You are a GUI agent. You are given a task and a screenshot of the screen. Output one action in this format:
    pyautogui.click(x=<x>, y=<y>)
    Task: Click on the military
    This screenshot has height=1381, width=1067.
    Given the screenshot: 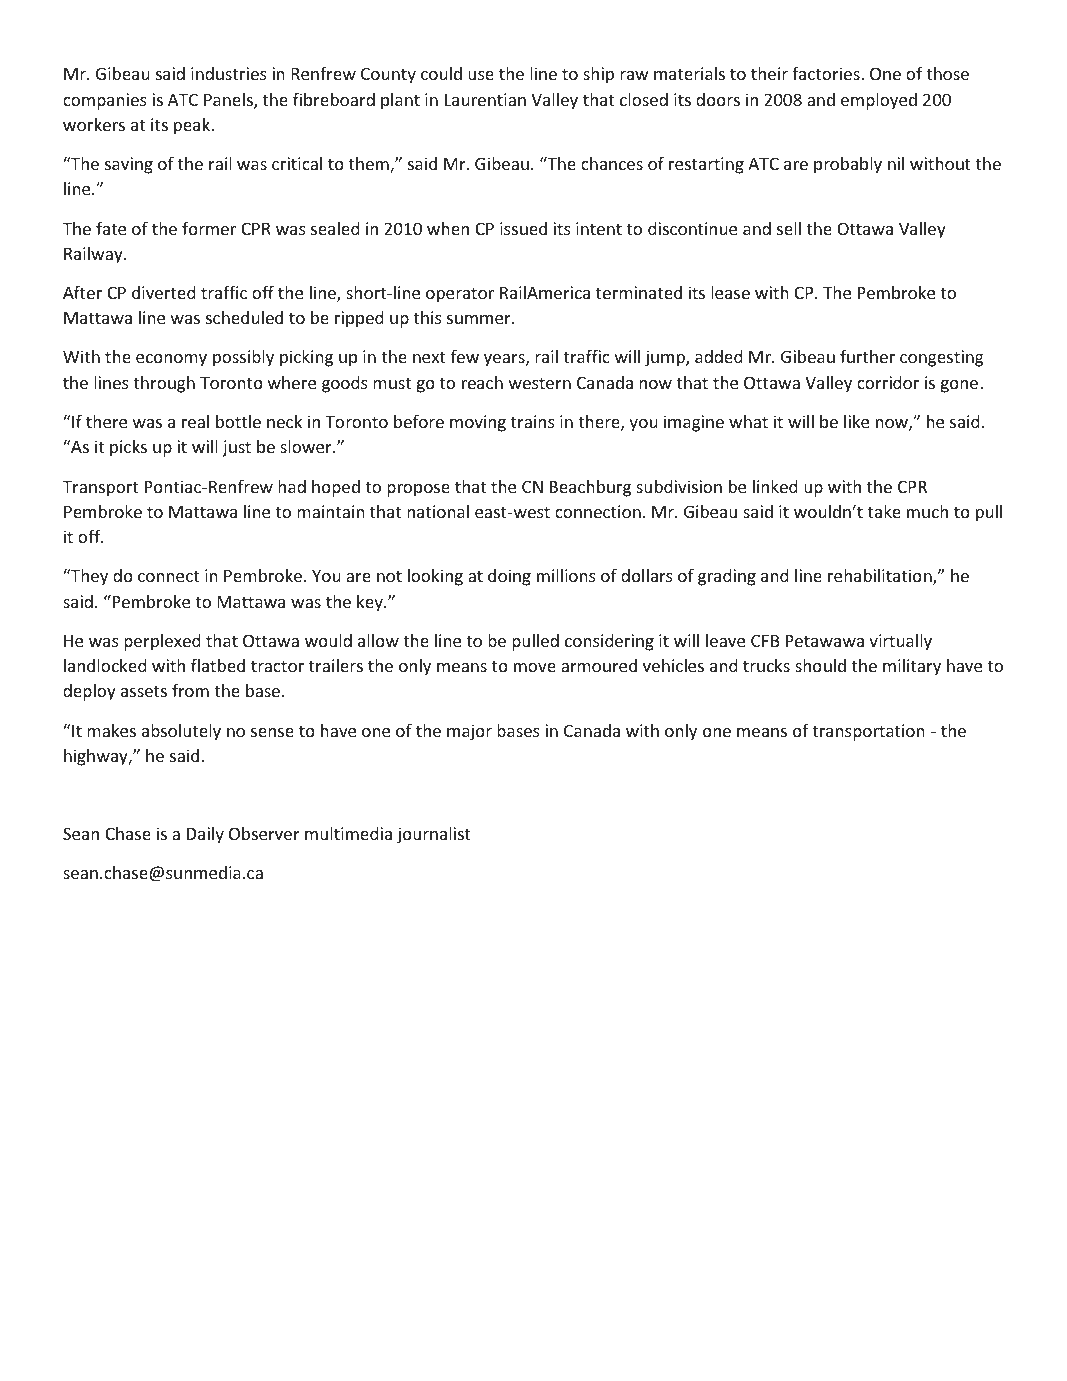 What is the action you would take?
    pyautogui.click(x=912, y=667)
